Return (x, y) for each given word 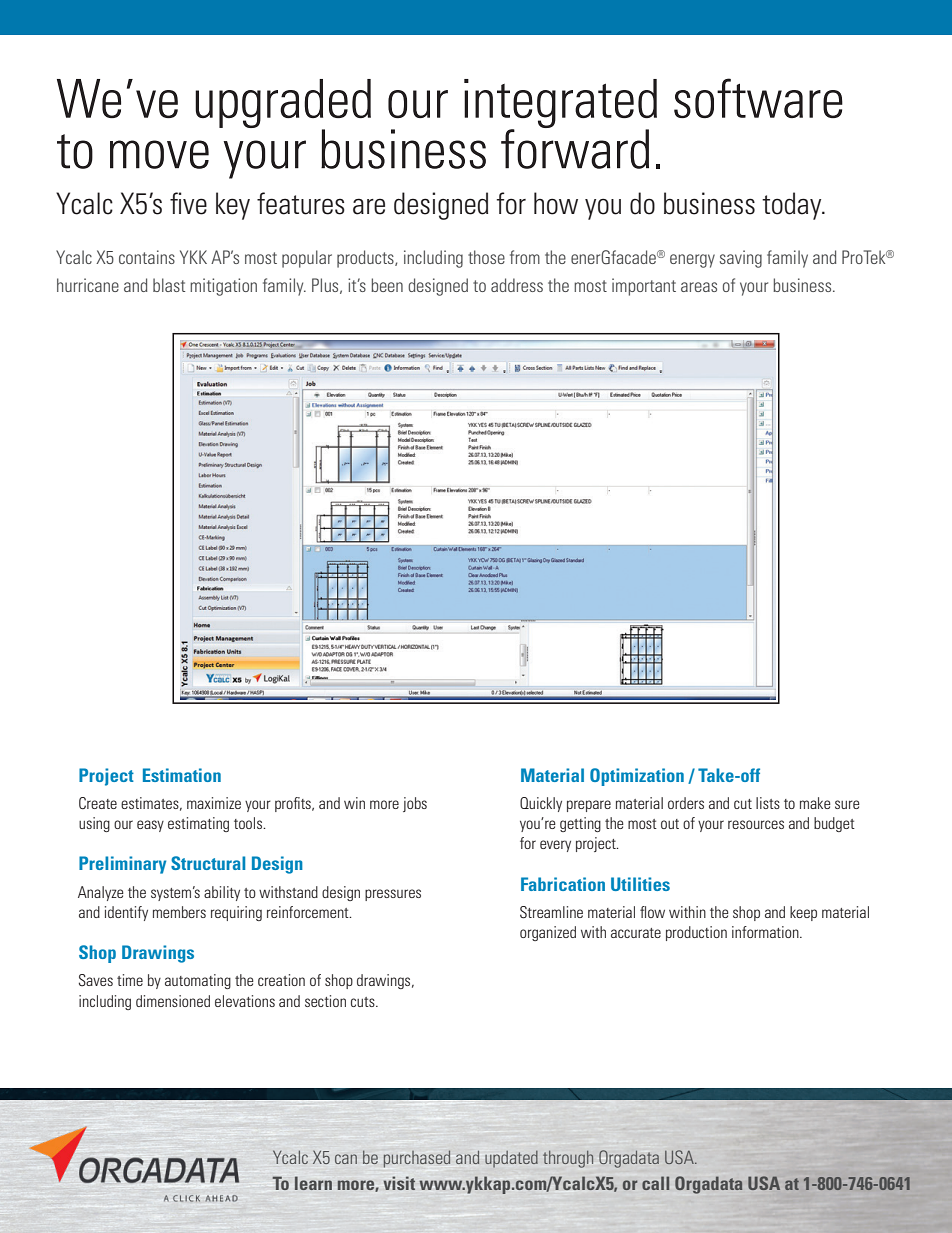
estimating (198, 824)
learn (313, 1183)
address (517, 285)
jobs (415, 804)
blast (169, 285)
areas (699, 287)
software (758, 98)
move (159, 154)
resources (756, 824)
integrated (560, 105)
